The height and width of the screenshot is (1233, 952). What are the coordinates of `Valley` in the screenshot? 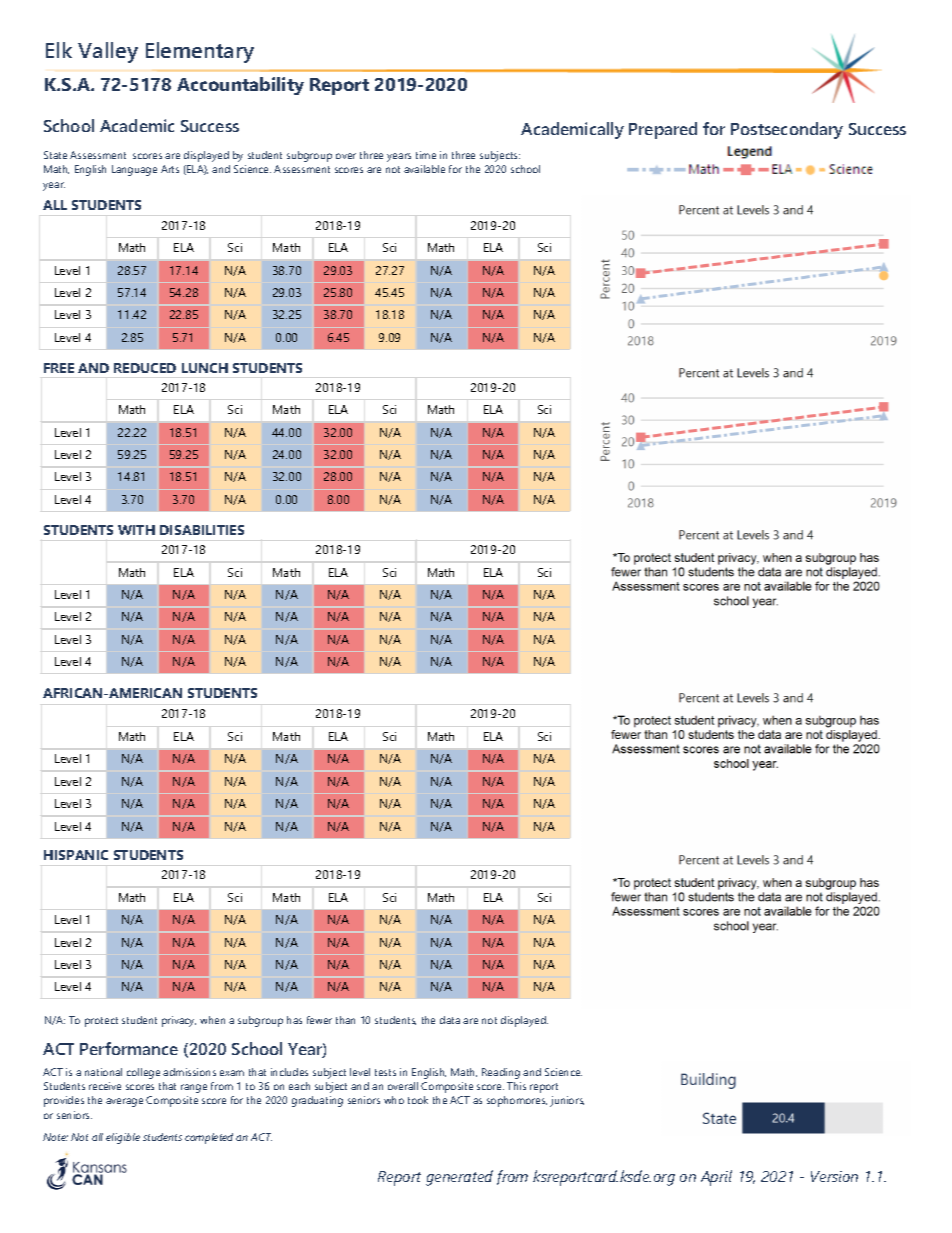 It's located at (108, 52).
